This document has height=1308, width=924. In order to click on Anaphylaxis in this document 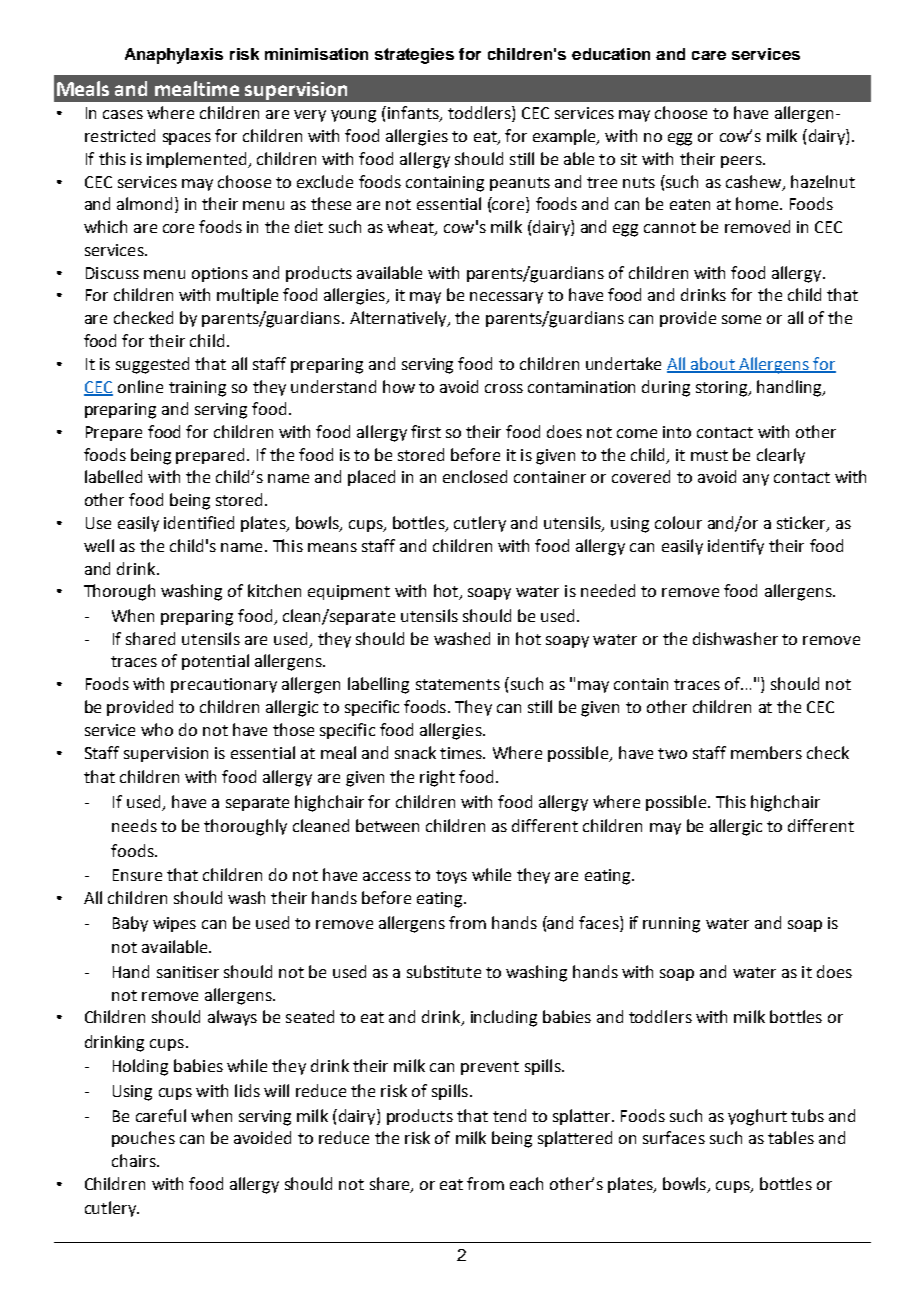, I will do `click(174, 56)`.
